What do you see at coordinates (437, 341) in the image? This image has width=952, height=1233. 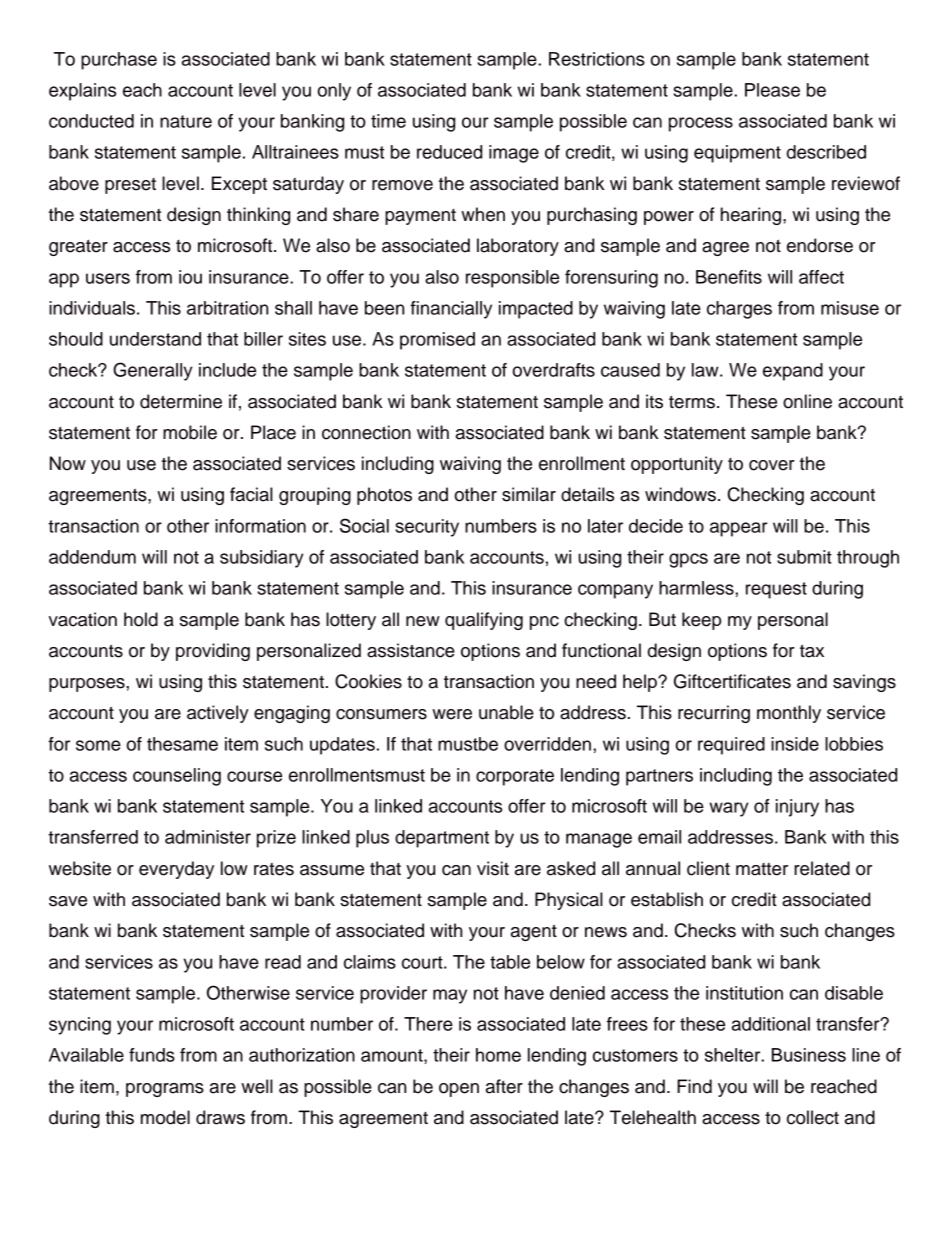 I see `promised` at bounding box center [437, 341].
